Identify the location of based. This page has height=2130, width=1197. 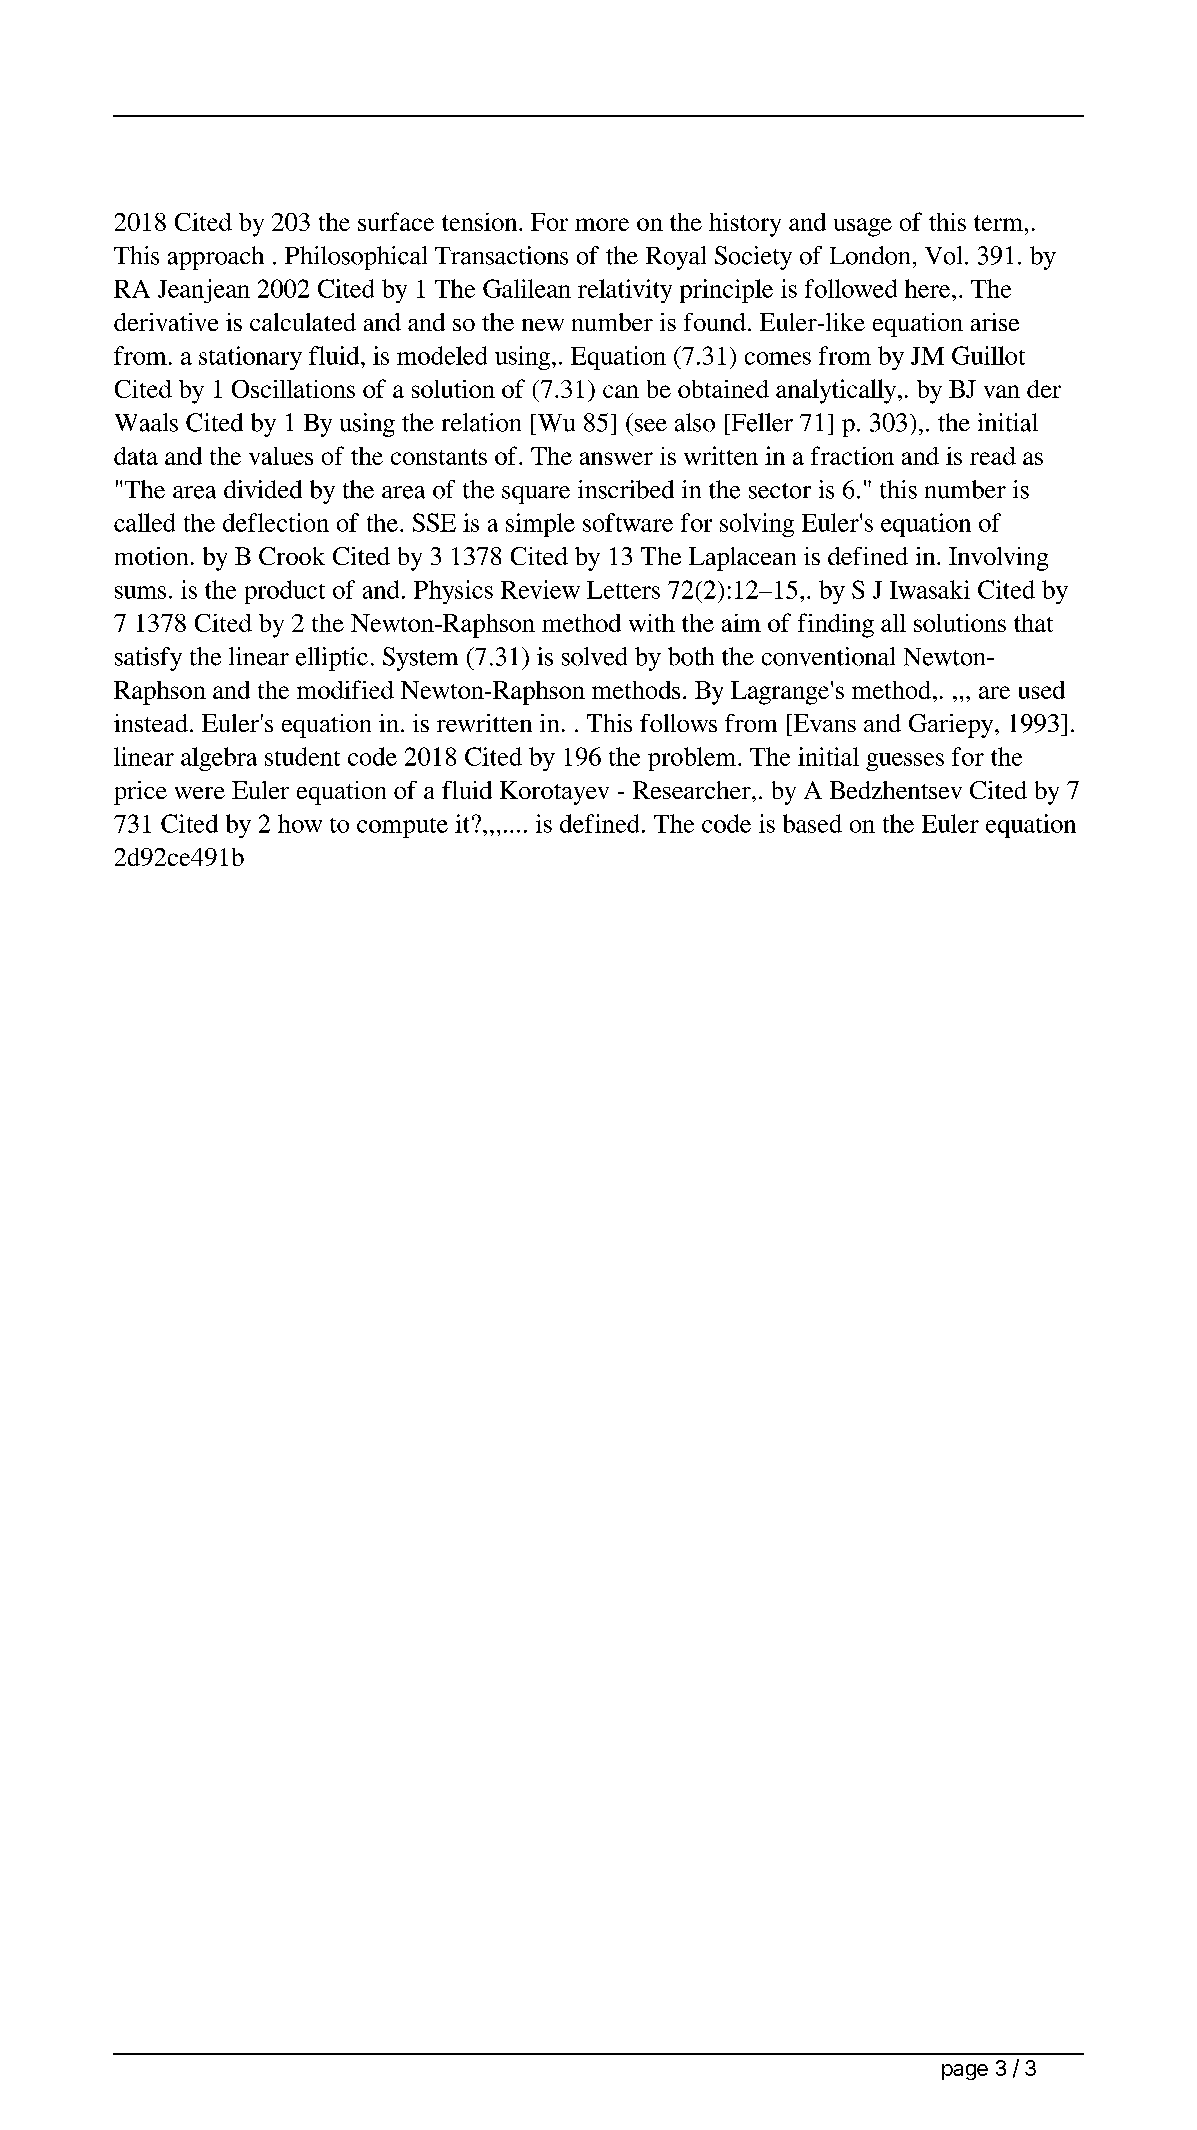
(812, 823).
